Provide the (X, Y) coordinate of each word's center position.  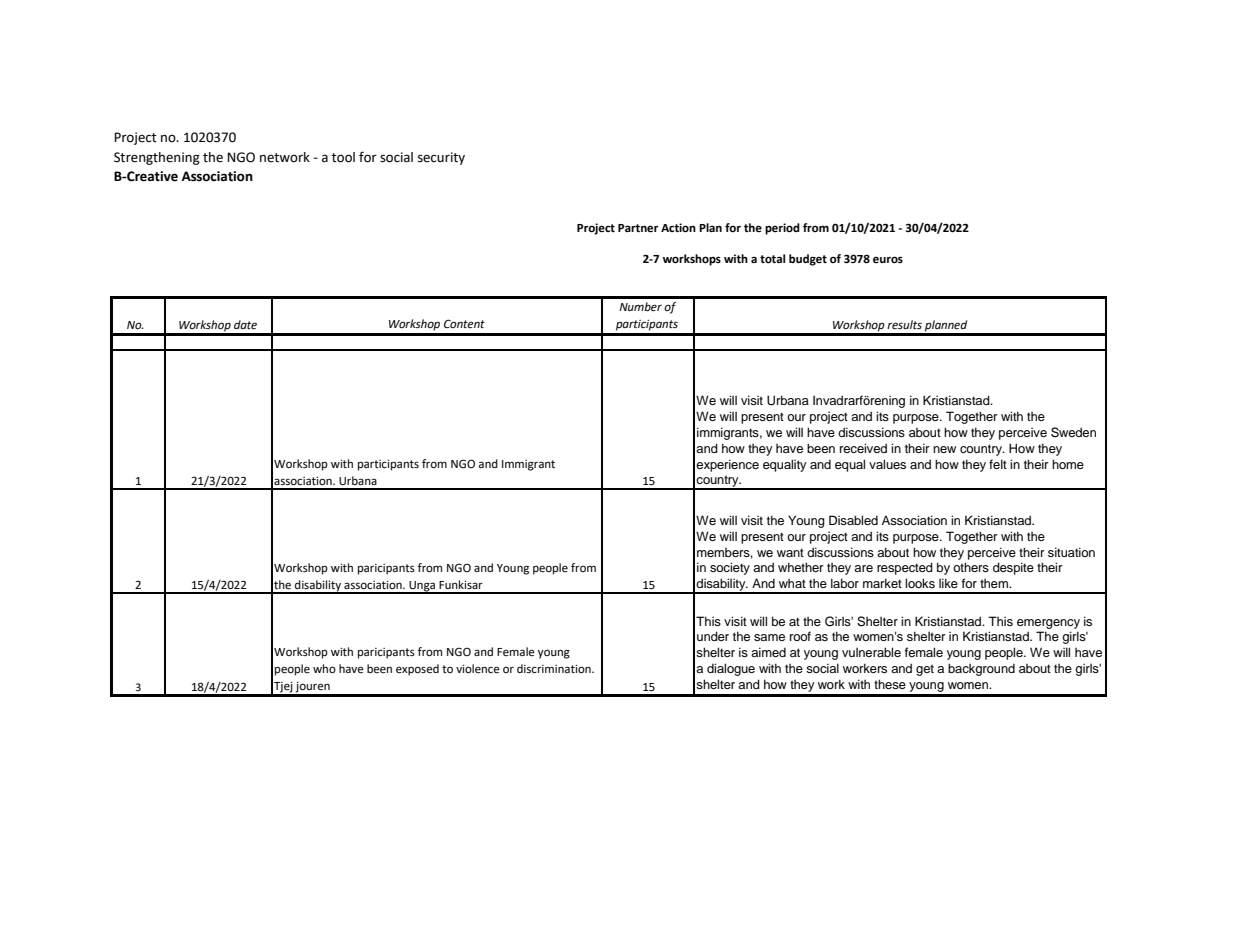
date (245, 325)
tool (343, 157)
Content (464, 324)
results (904, 325)
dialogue (731, 669)
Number (641, 307)
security (441, 158)
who (324, 668)
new (944, 449)
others (971, 567)
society (730, 568)
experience (727, 465)
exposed (417, 670)
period (782, 229)
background (981, 669)
